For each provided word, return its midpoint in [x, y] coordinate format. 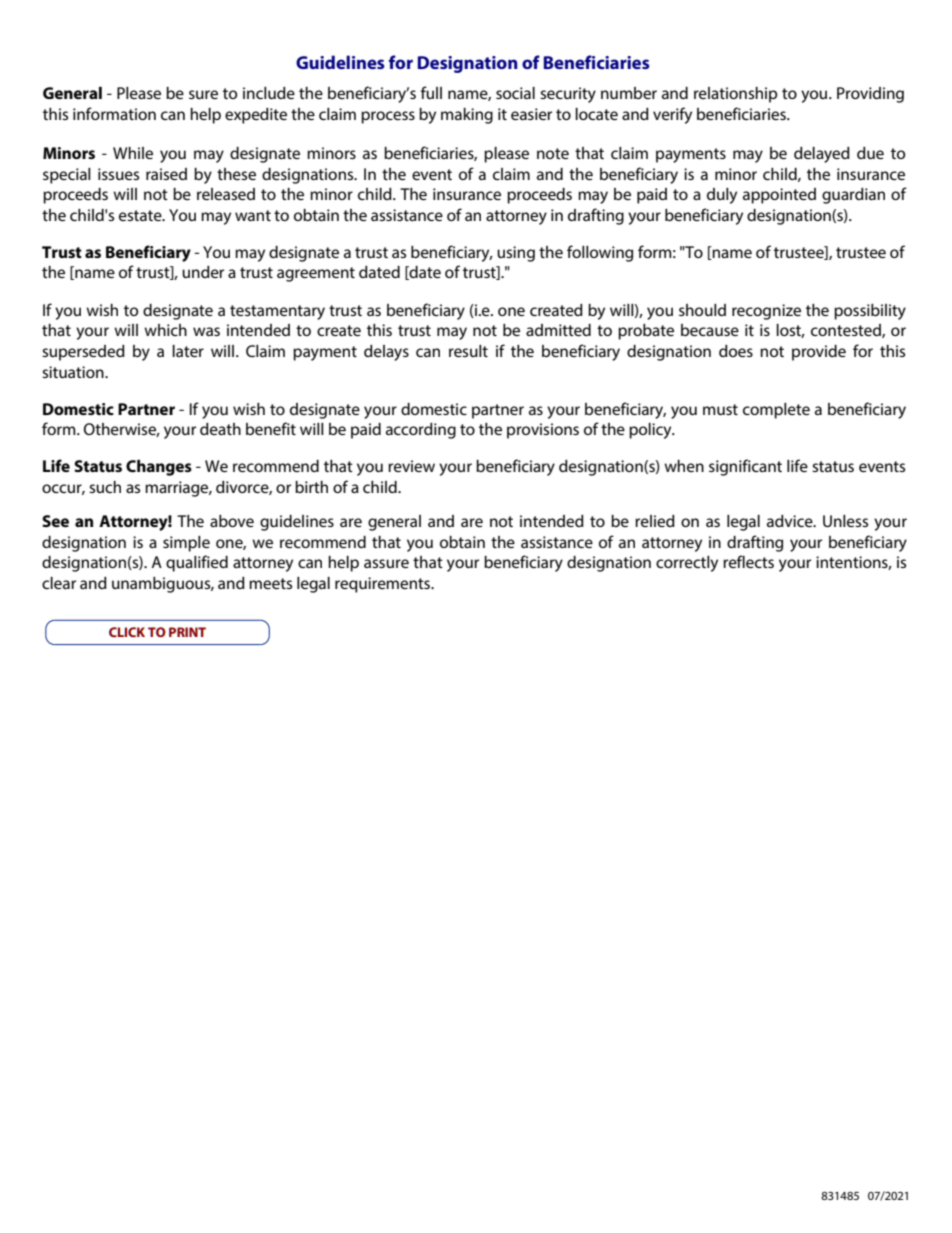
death [220, 429]
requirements [384, 585]
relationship [735, 95]
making [467, 116]
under [203, 272]
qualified [197, 563]
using [516, 254]
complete [776, 411]
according [421, 431]
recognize [766, 312]
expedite [256, 116]
